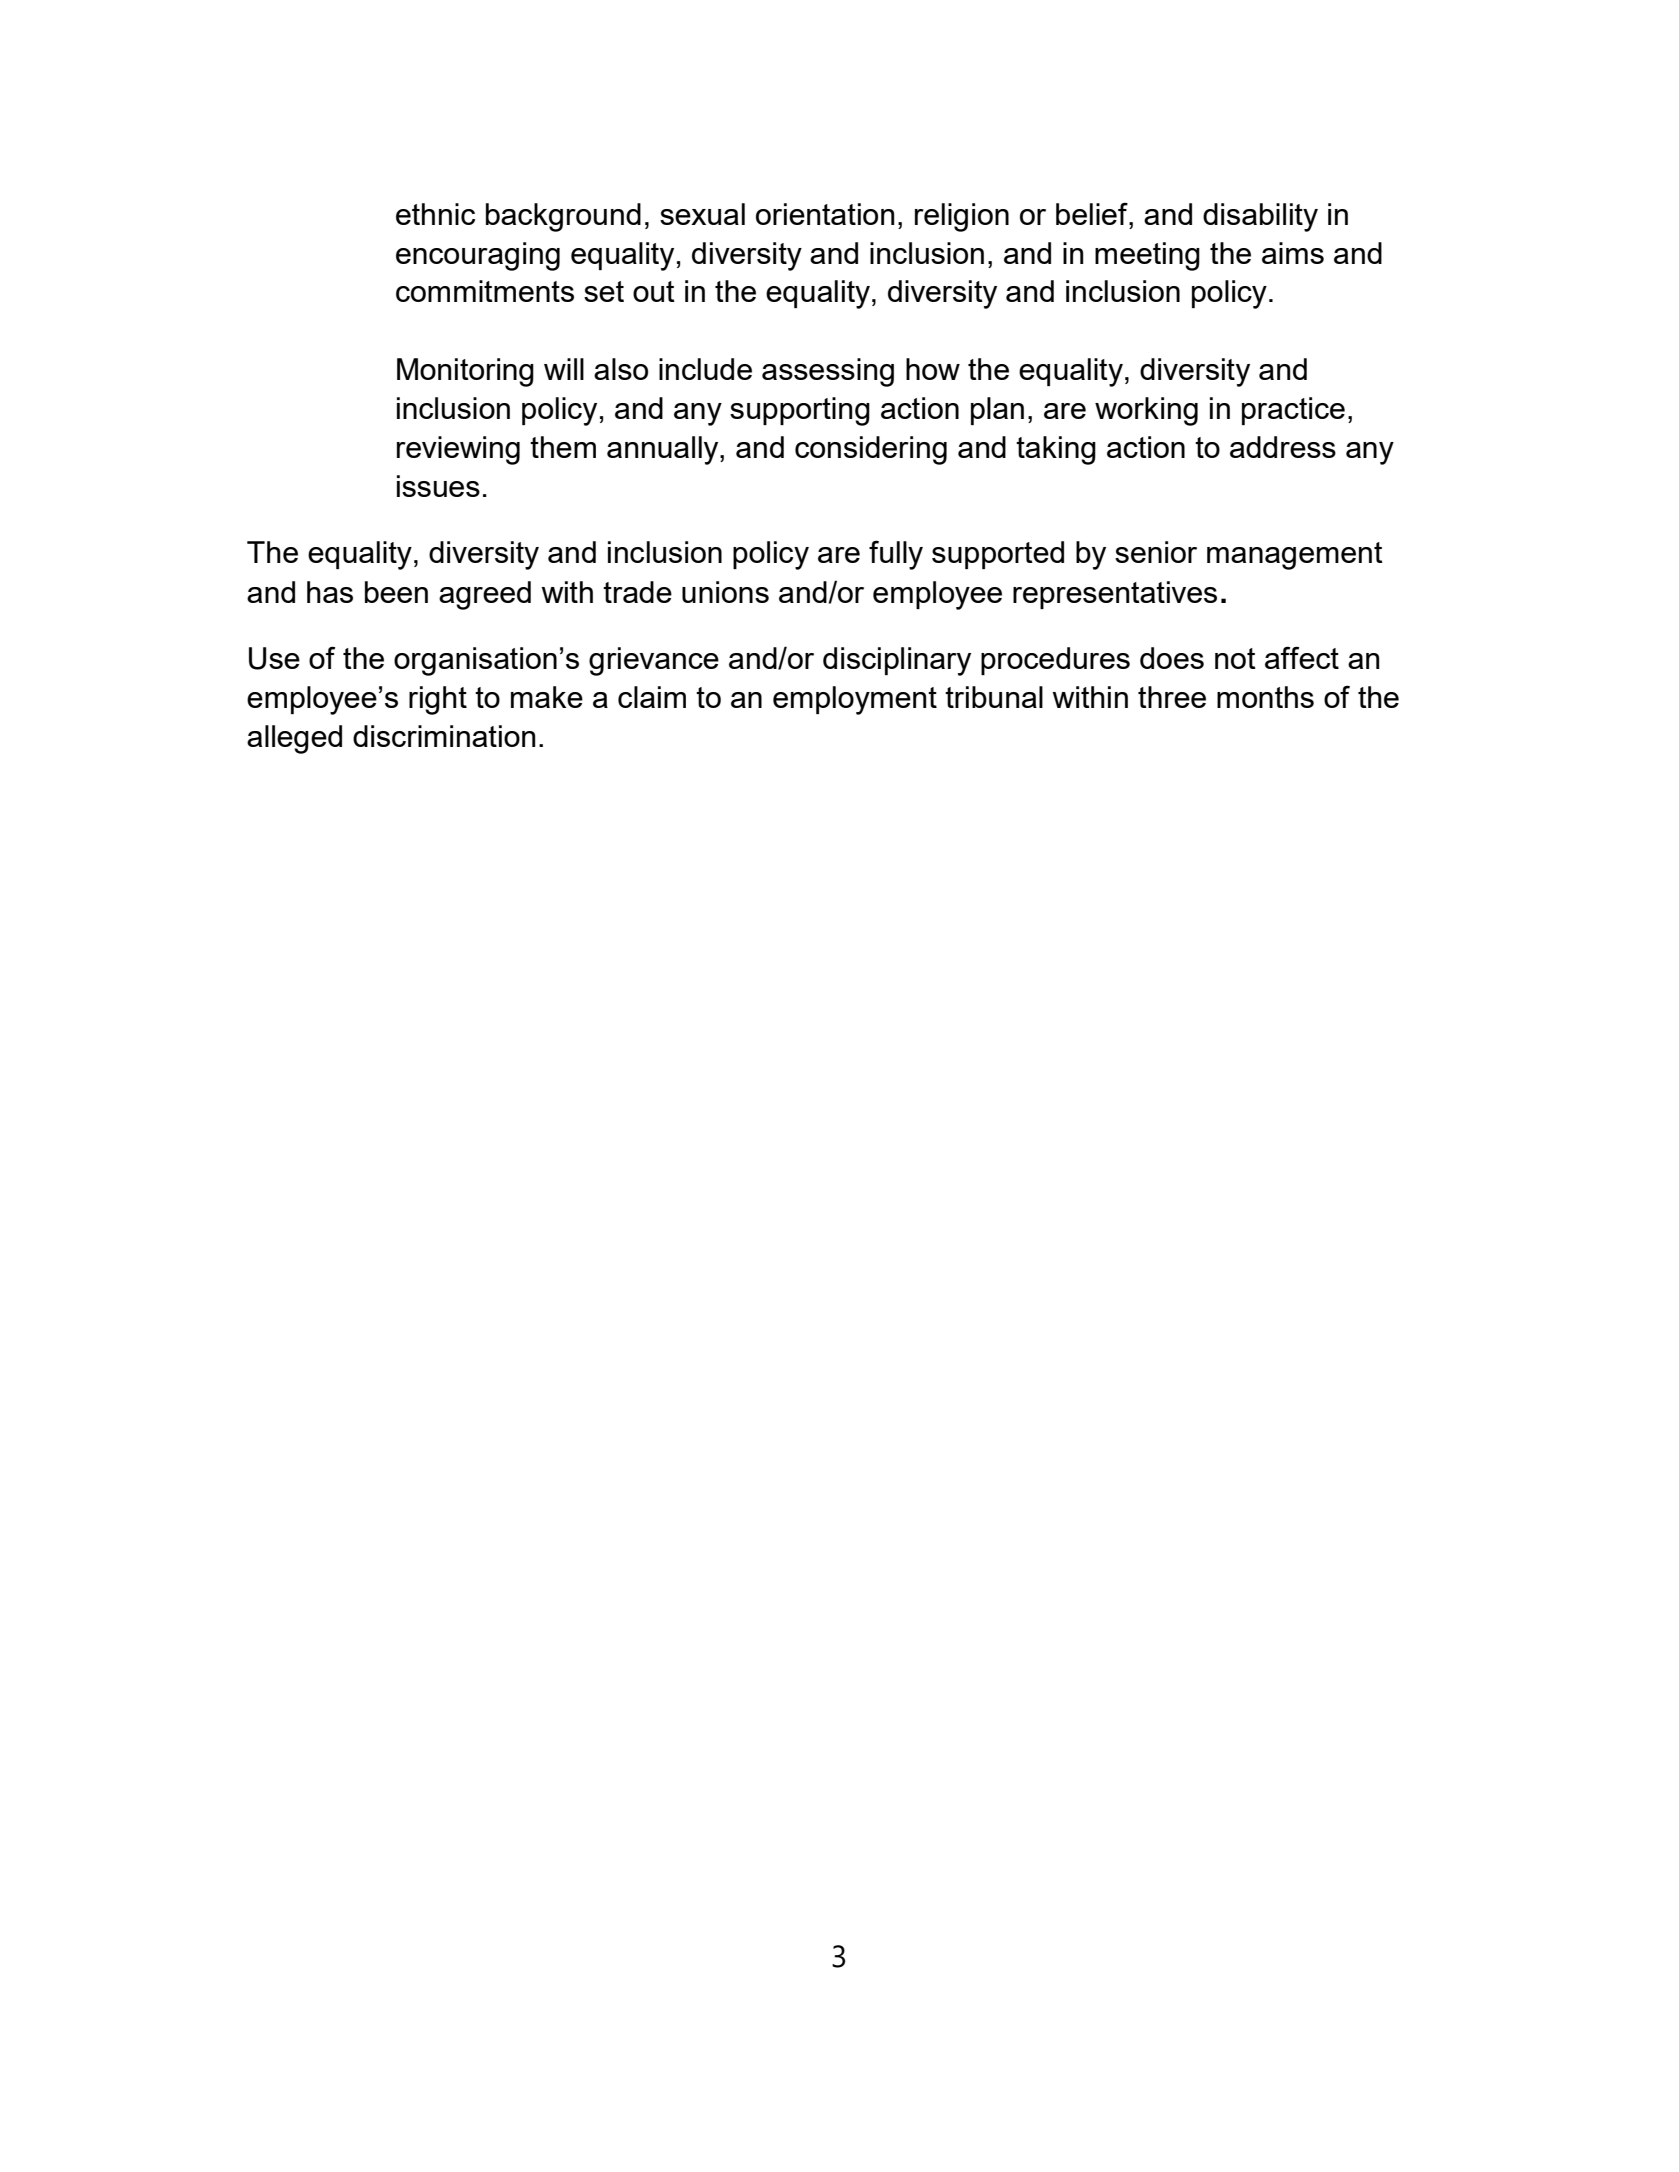  I want to click on supporting, so click(800, 411).
